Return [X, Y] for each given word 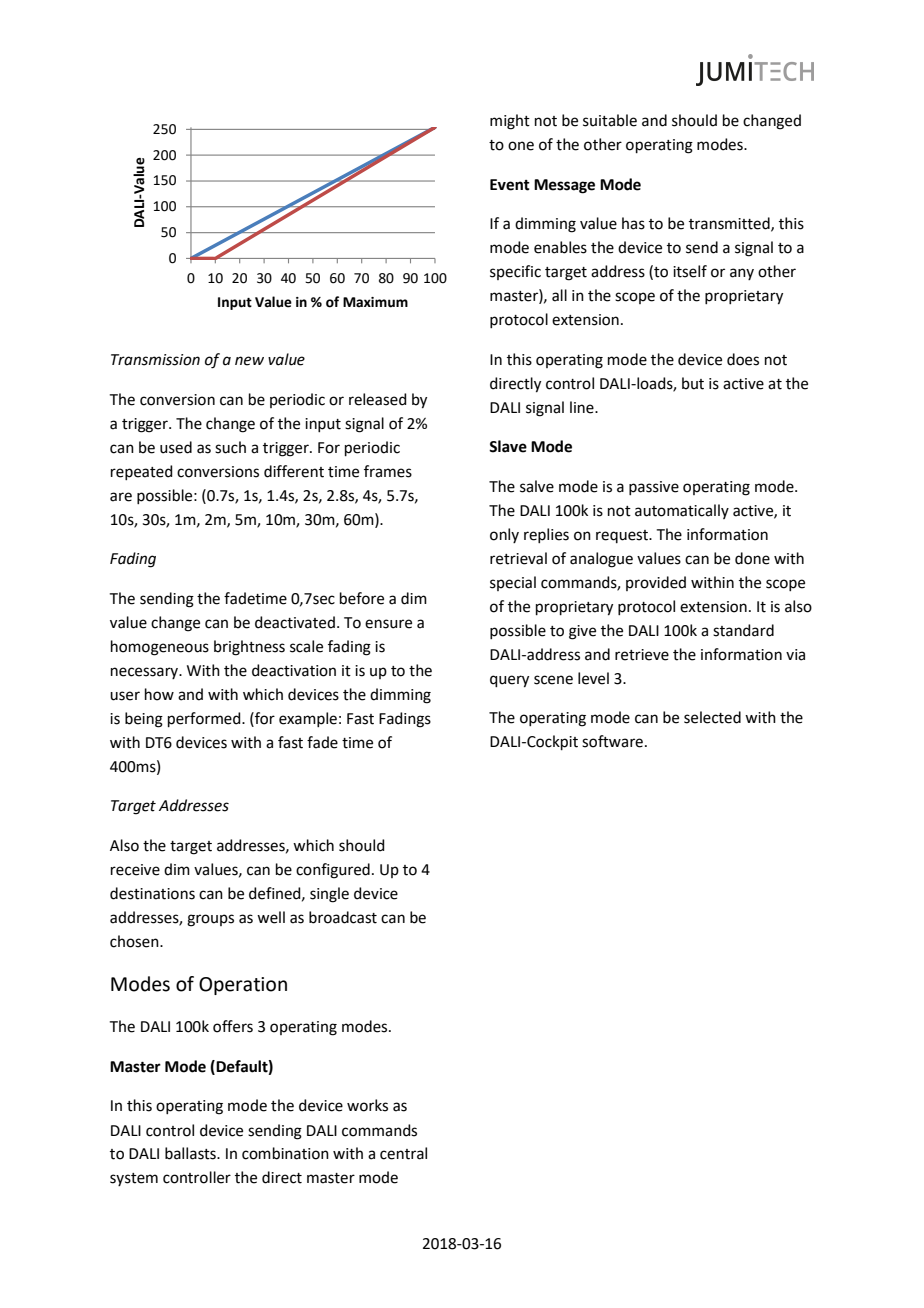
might [510, 122]
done [752, 558]
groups [210, 920]
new [249, 361]
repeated [142, 472]
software [612, 741]
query [509, 681]
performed [205, 719]
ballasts [191, 1153]
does [743, 359]
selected [712, 717]
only [504, 535]
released [378, 399]
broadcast [343, 917]
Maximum [375, 302]
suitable [610, 120]
